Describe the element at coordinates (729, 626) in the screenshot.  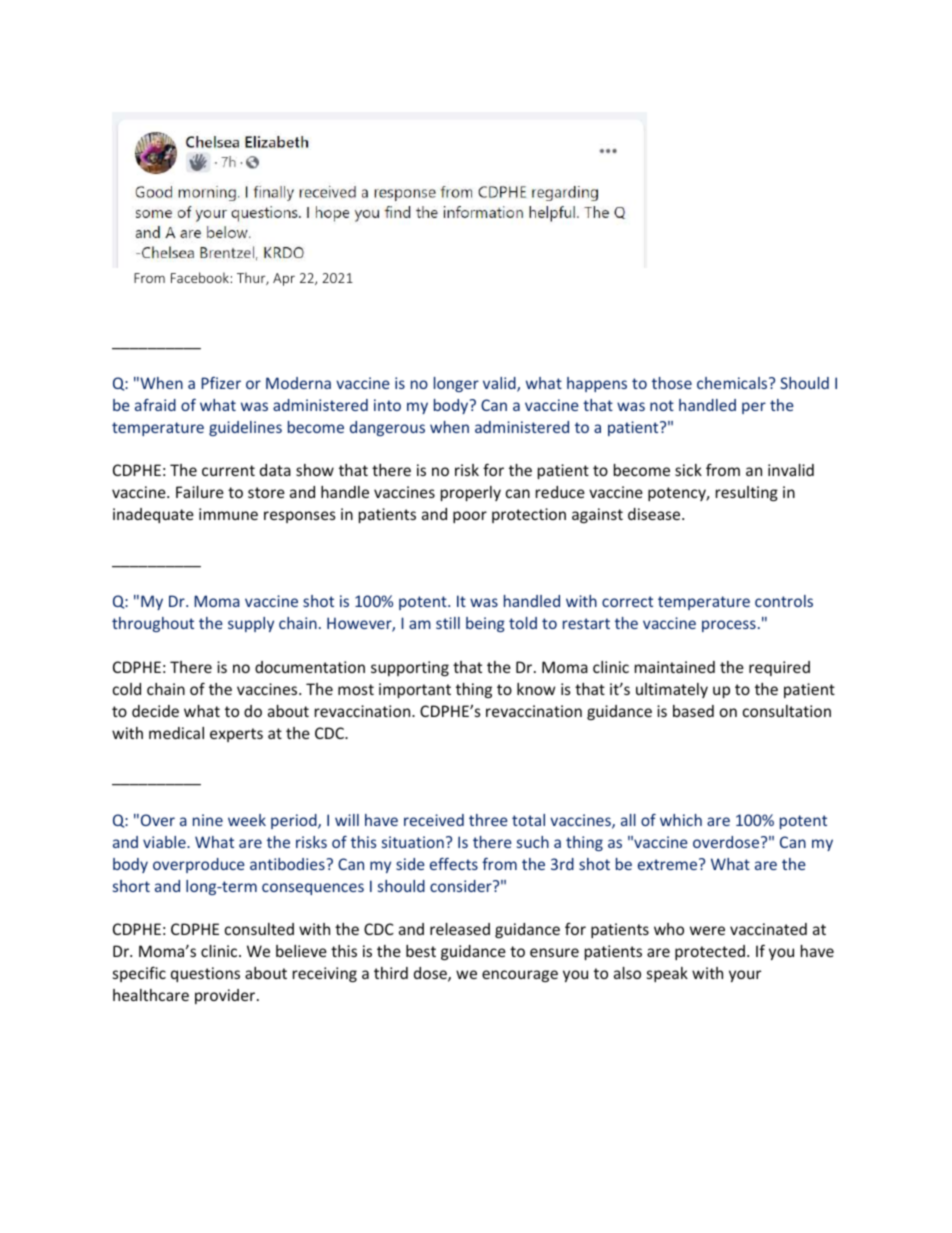
I see `process` at that location.
